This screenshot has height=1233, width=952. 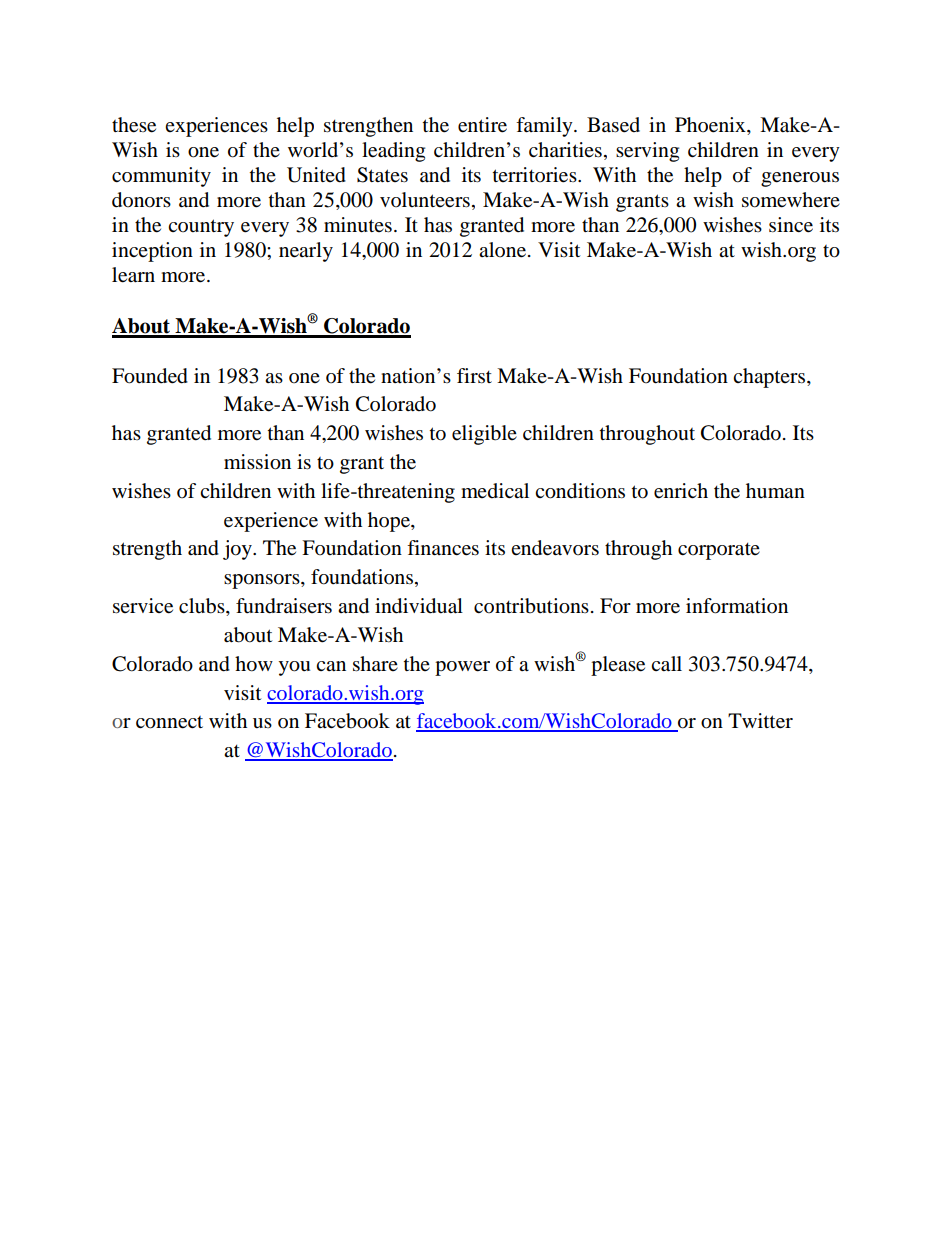 I want to click on mission, so click(x=257, y=462).
